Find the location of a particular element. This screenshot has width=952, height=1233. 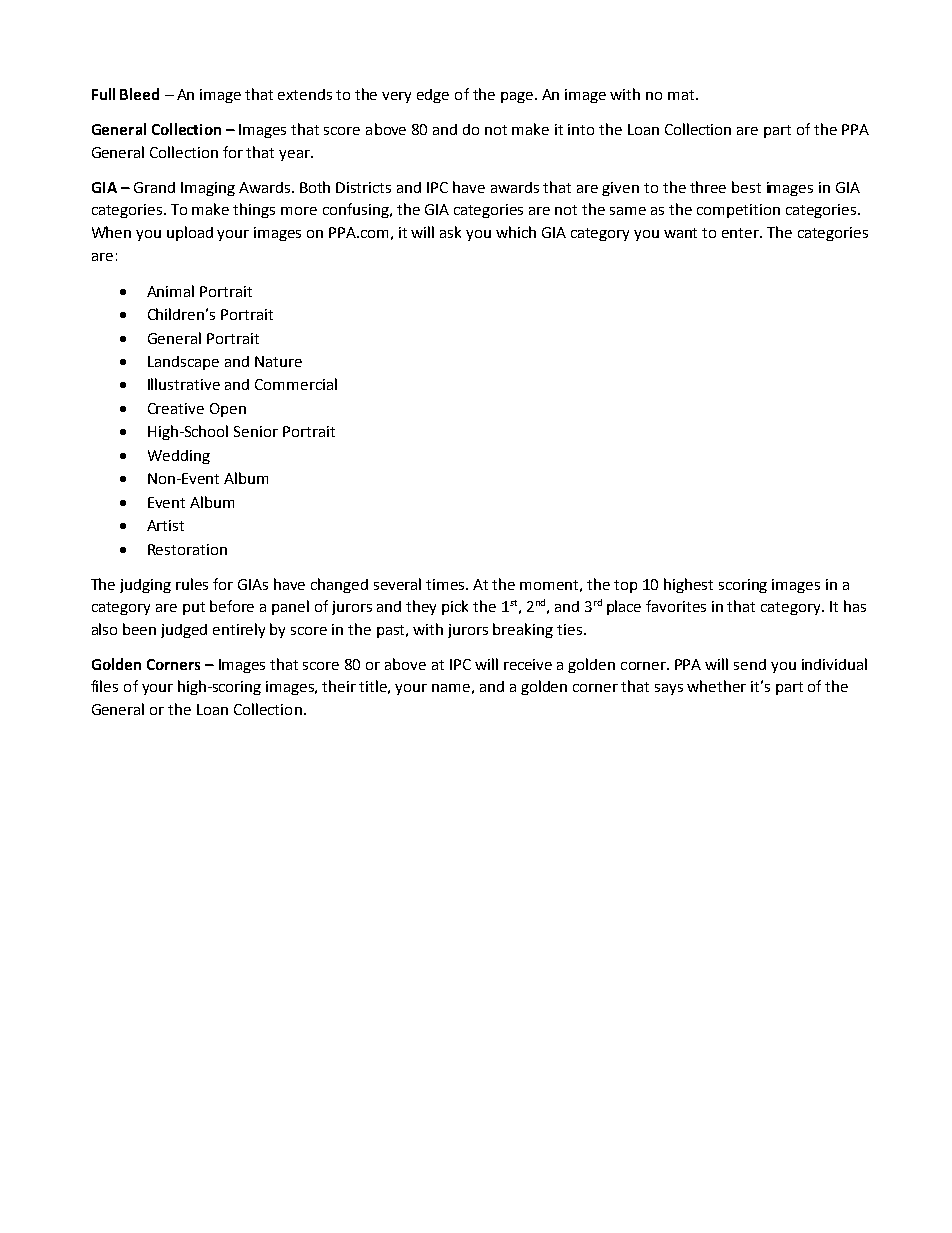

enter is located at coordinates (742, 233).
